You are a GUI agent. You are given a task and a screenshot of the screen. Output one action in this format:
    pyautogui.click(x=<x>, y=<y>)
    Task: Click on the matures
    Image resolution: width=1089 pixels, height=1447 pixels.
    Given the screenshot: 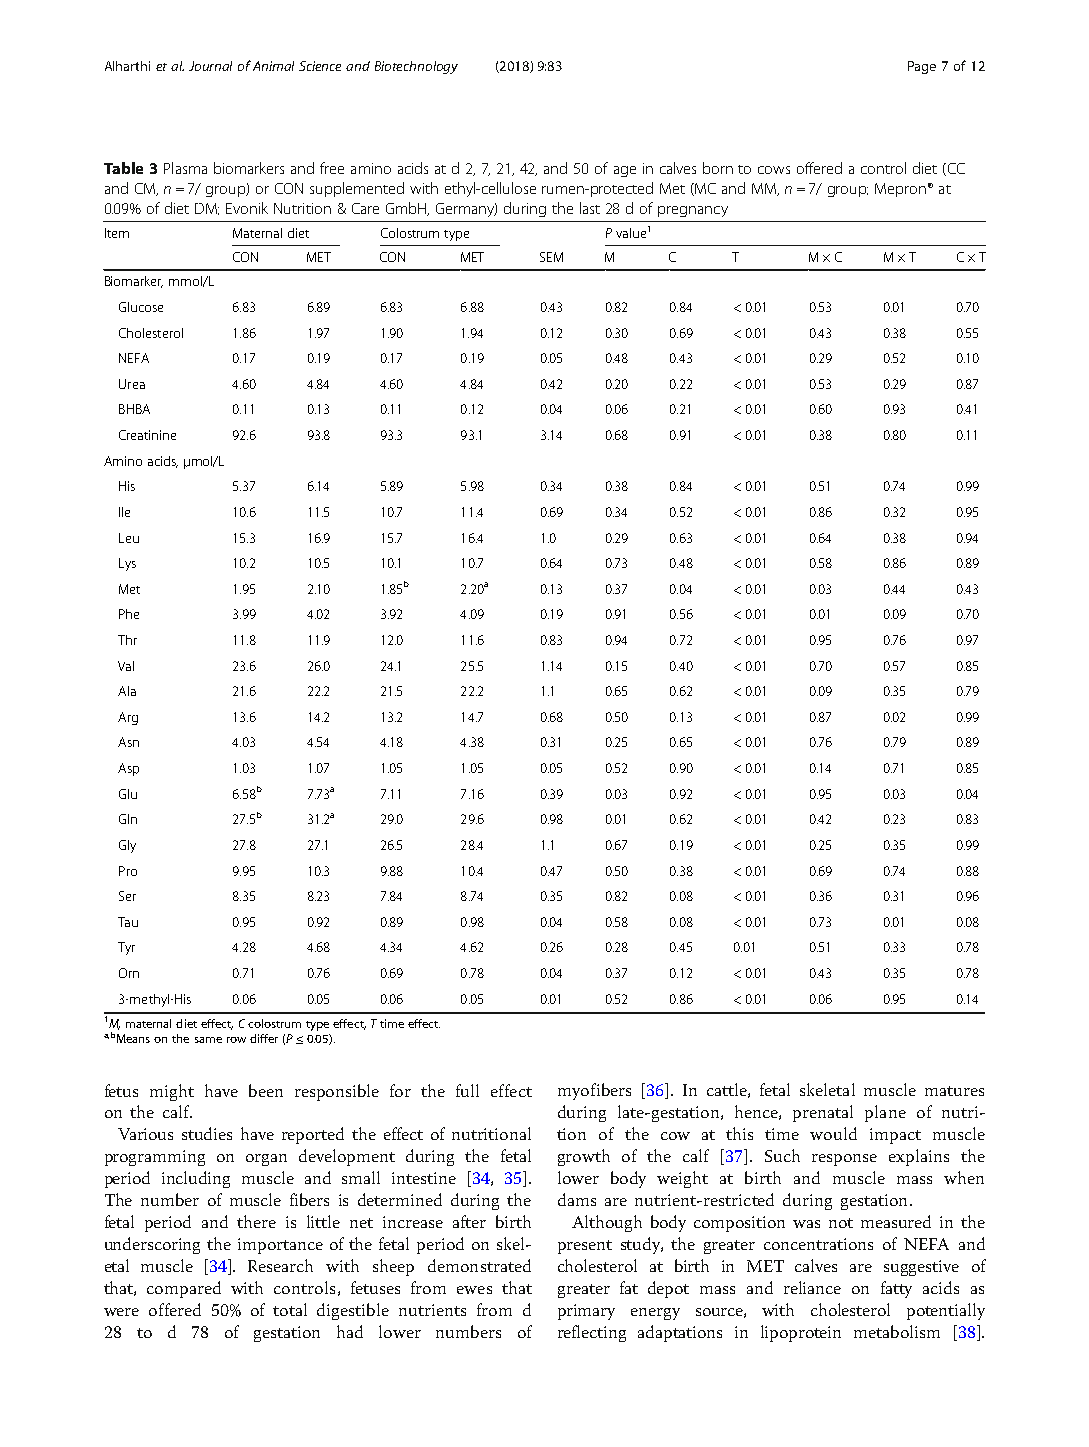 What is the action you would take?
    pyautogui.click(x=954, y=1091)
